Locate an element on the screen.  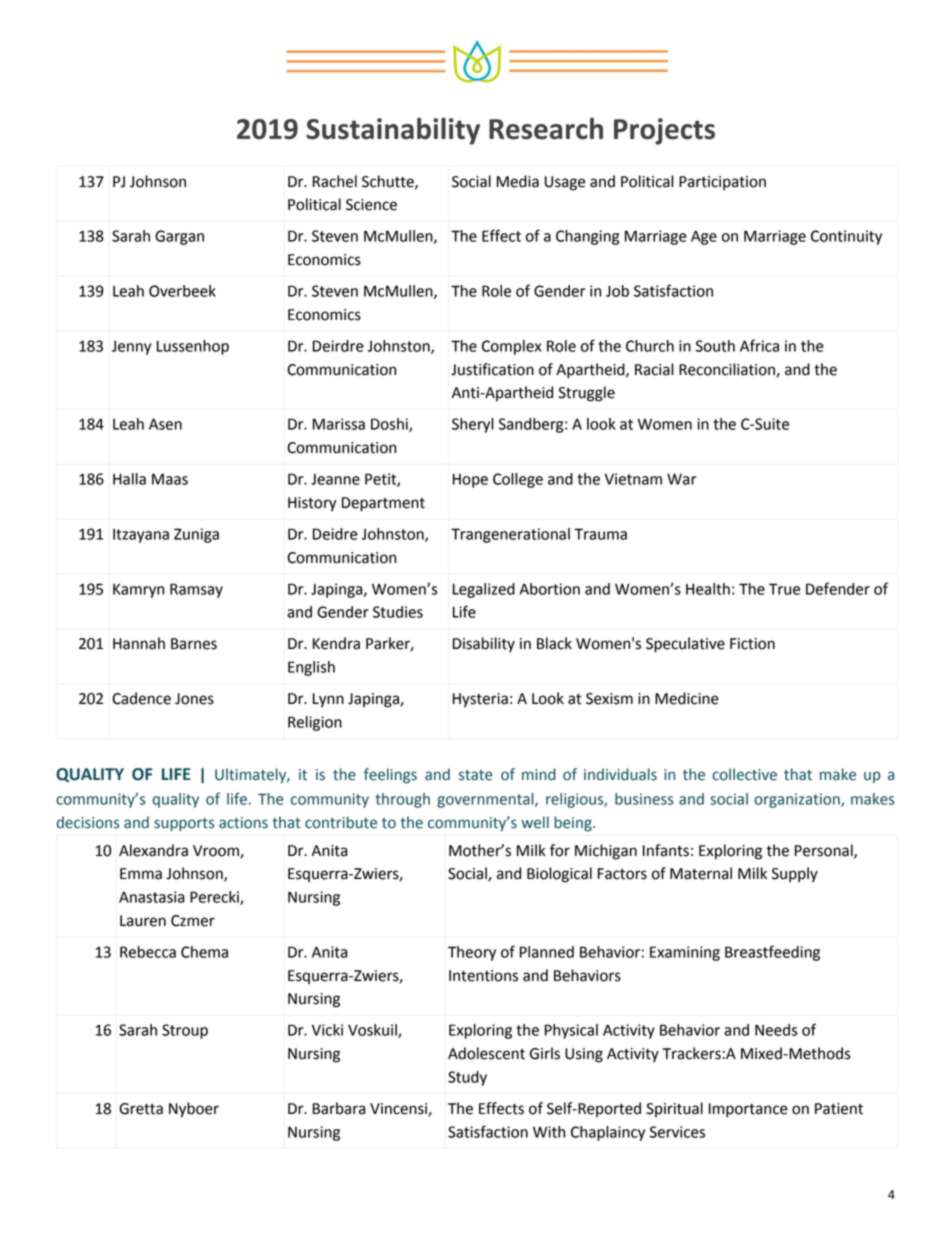
Gargan is located at coordinates (179, 237).
